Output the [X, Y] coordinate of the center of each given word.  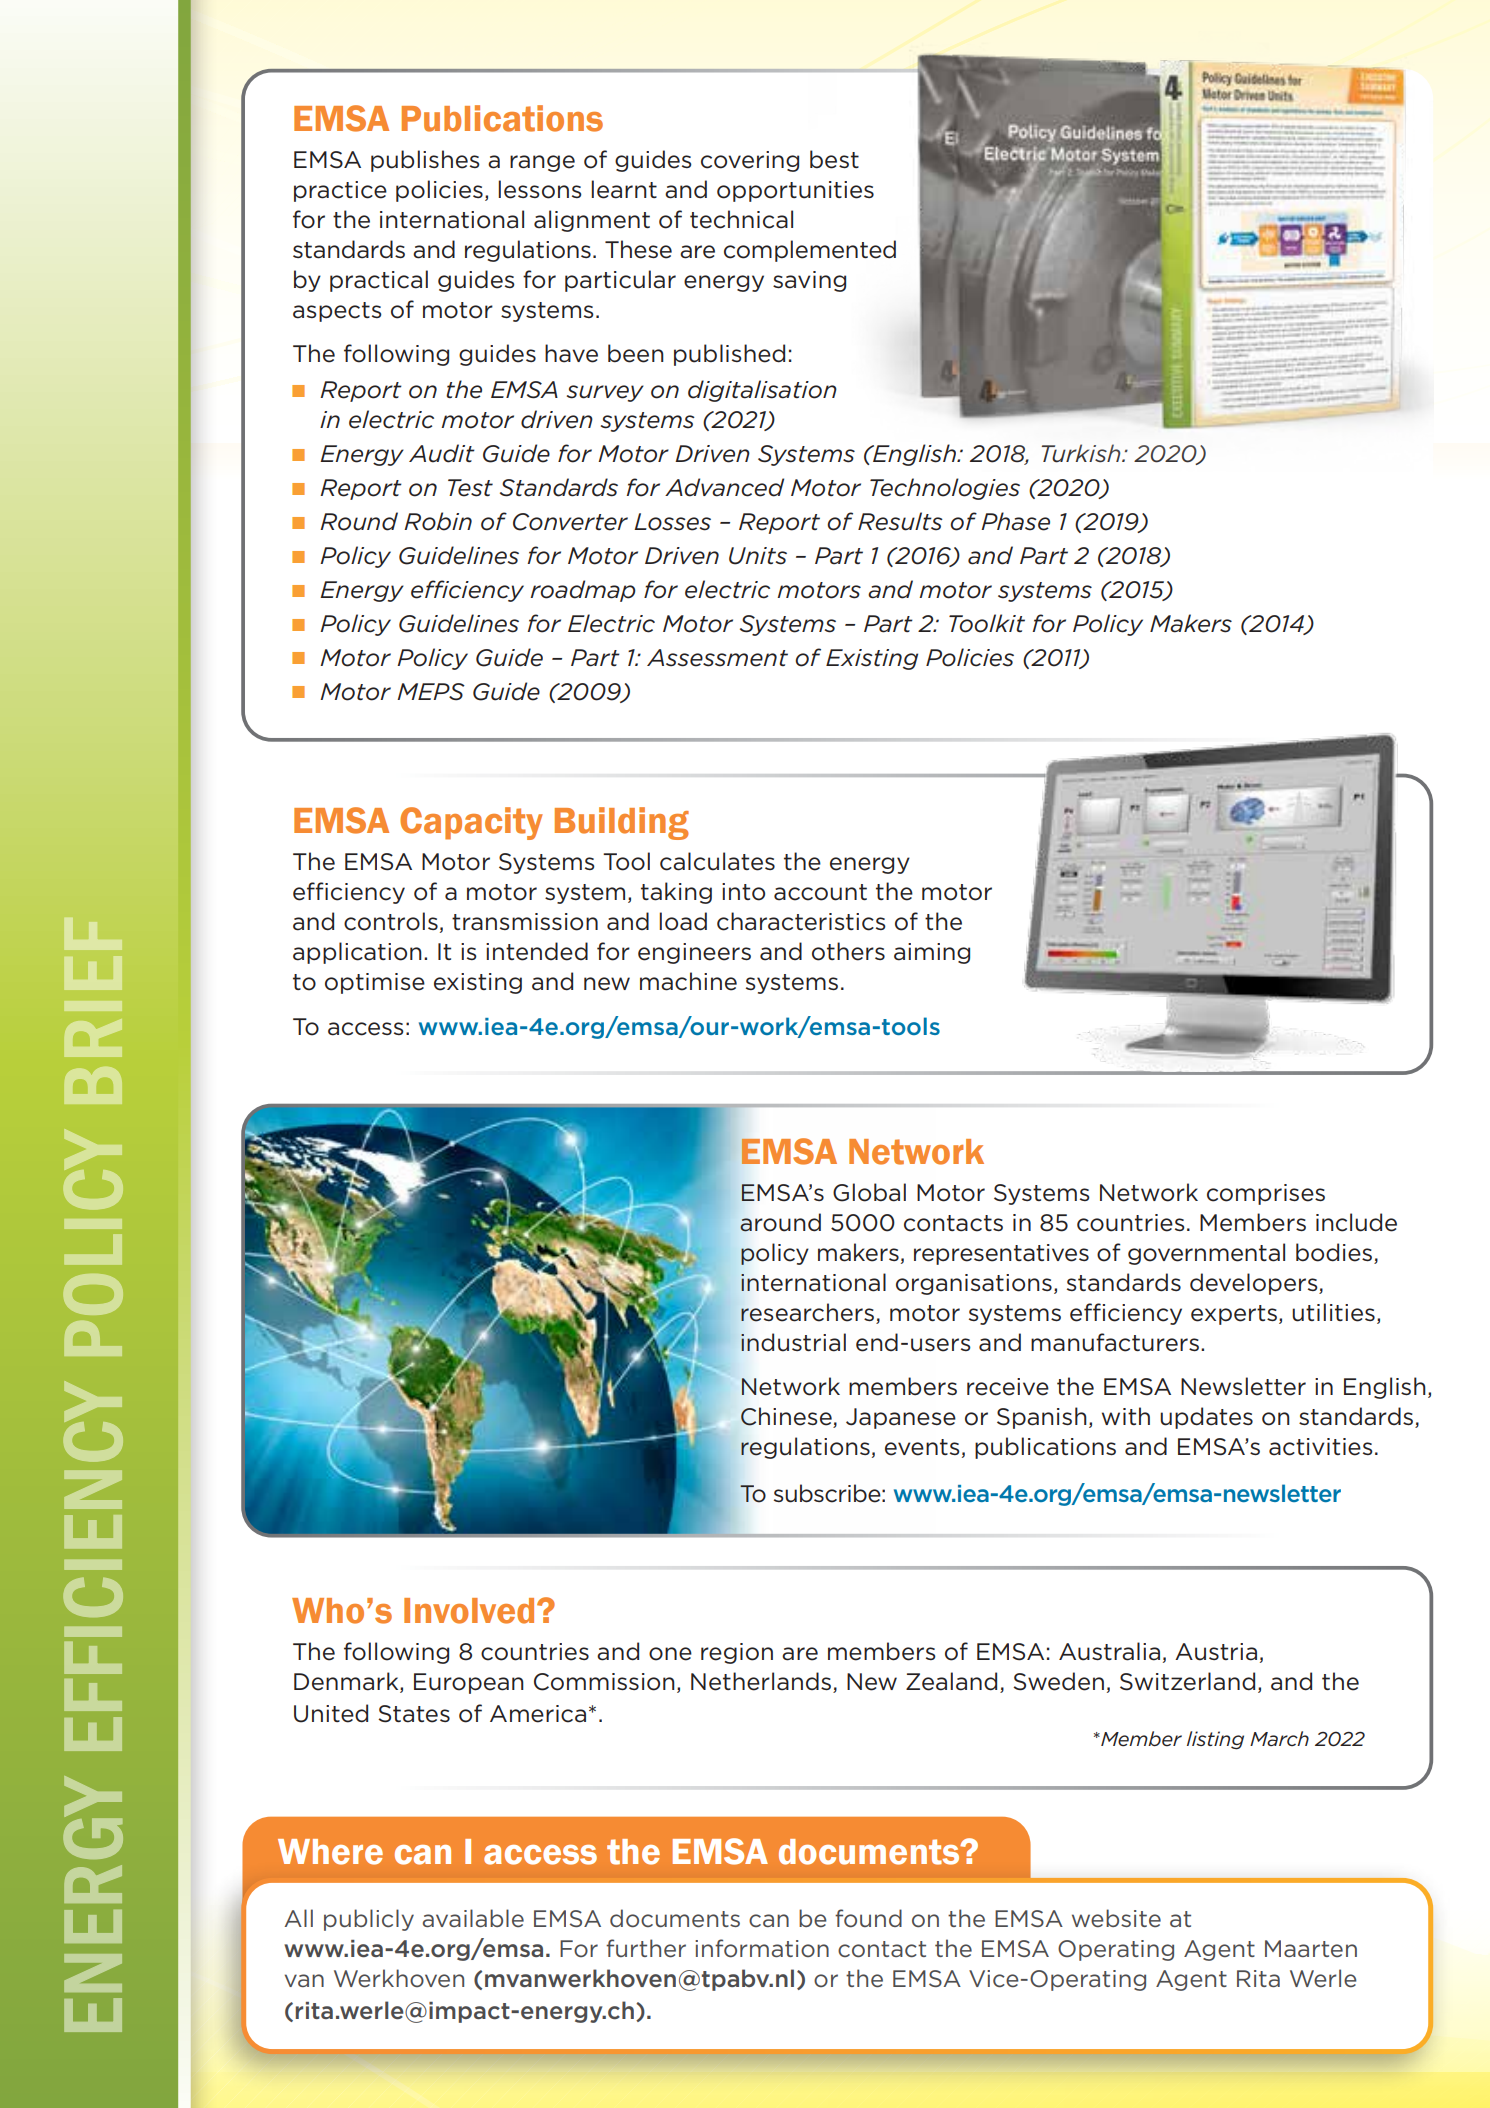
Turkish [1082, 453]
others [848, 951]
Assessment [717, 658]
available [473, 1918]
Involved [469, 1611]
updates [1206, 1418]
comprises [1266, 1194]
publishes [425, 161]
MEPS [431, 692]
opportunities [795, 191]
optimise [375, 983]
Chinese [787, 1417]
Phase [1015, 521]
